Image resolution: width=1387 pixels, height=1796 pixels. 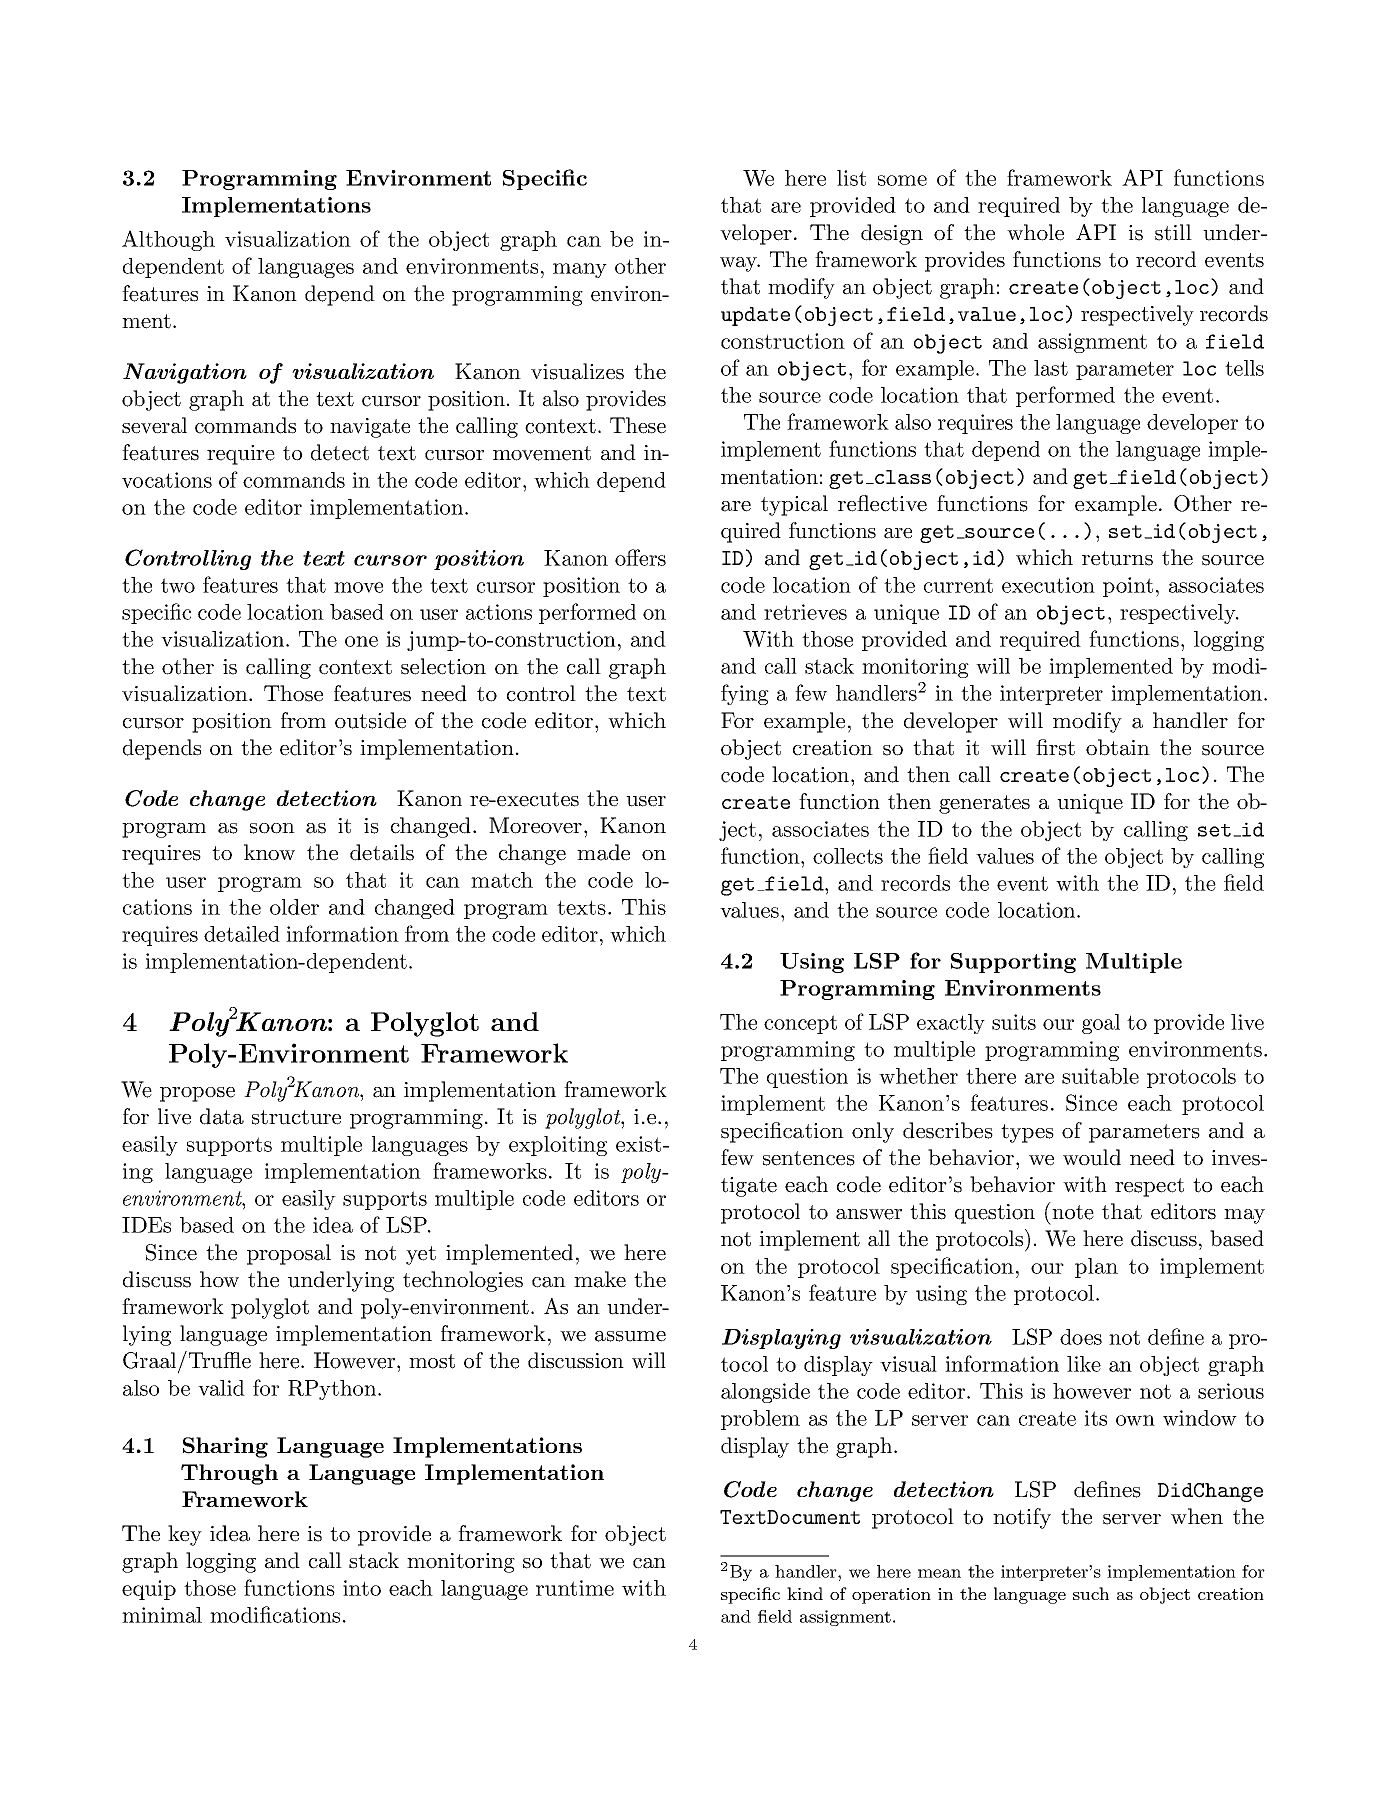 I want to click on one, so click(x=361, y=641).
